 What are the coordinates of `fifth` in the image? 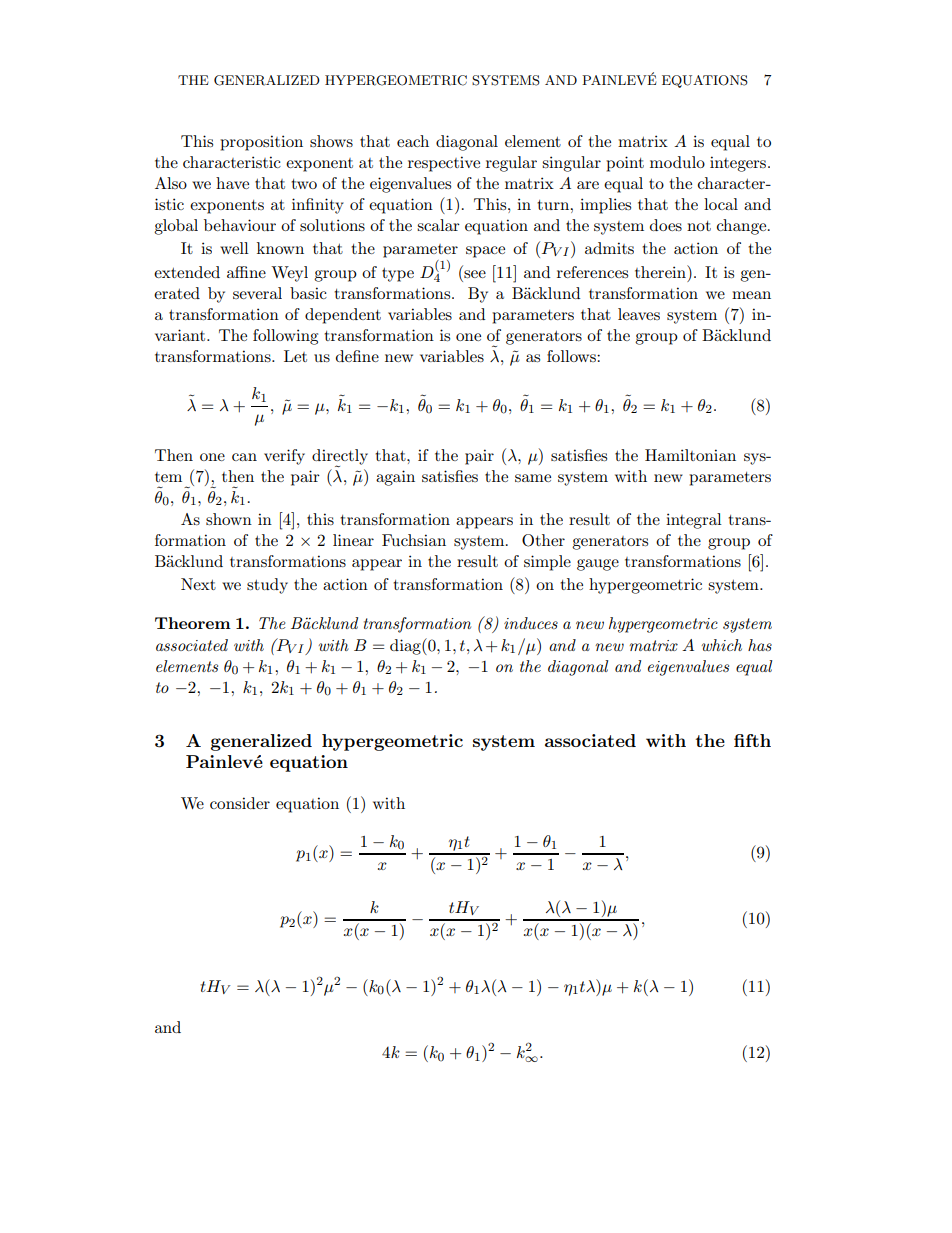 It's located at (752, 740).
